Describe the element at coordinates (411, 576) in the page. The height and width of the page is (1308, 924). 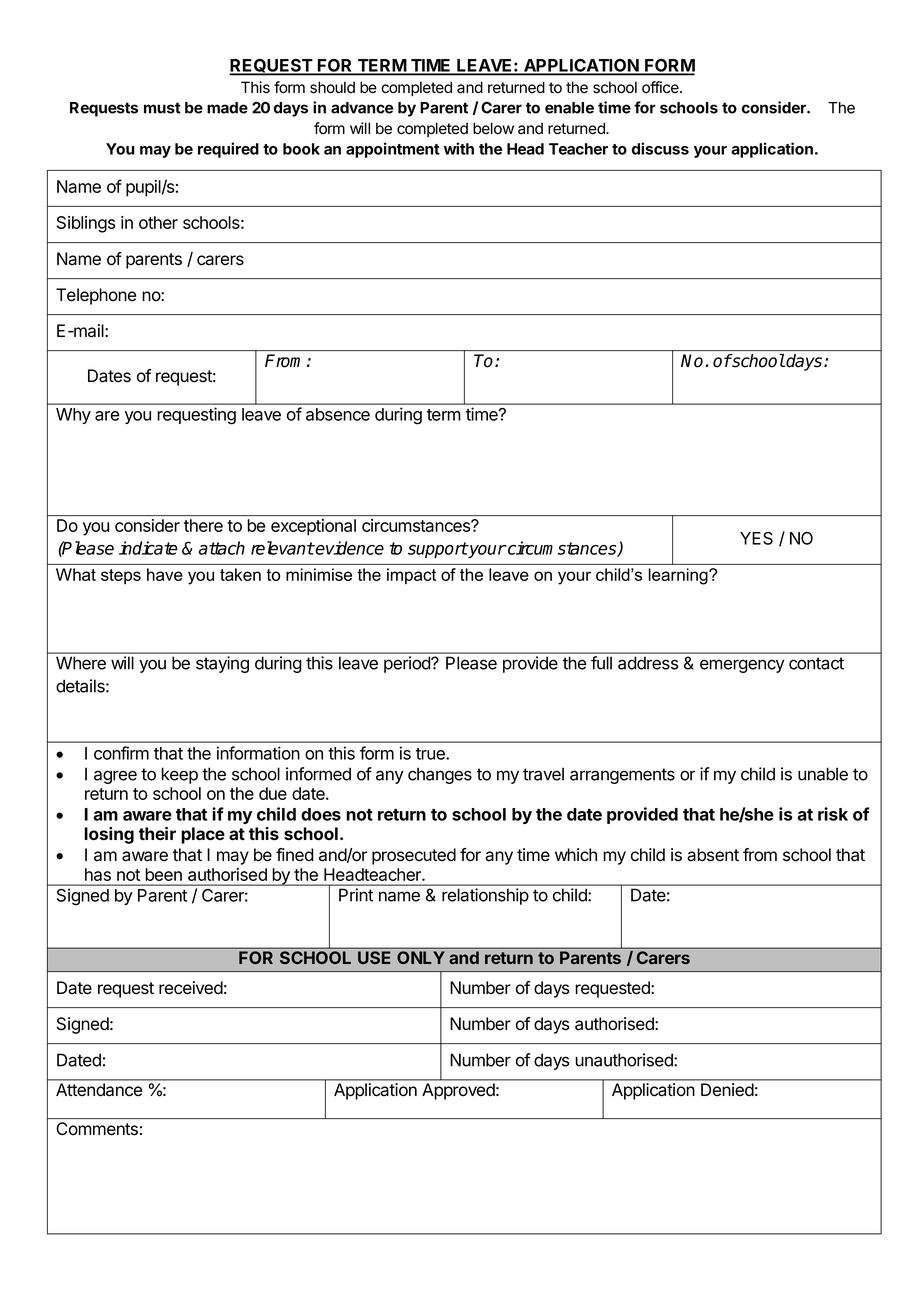
I see `impact` at that location.
